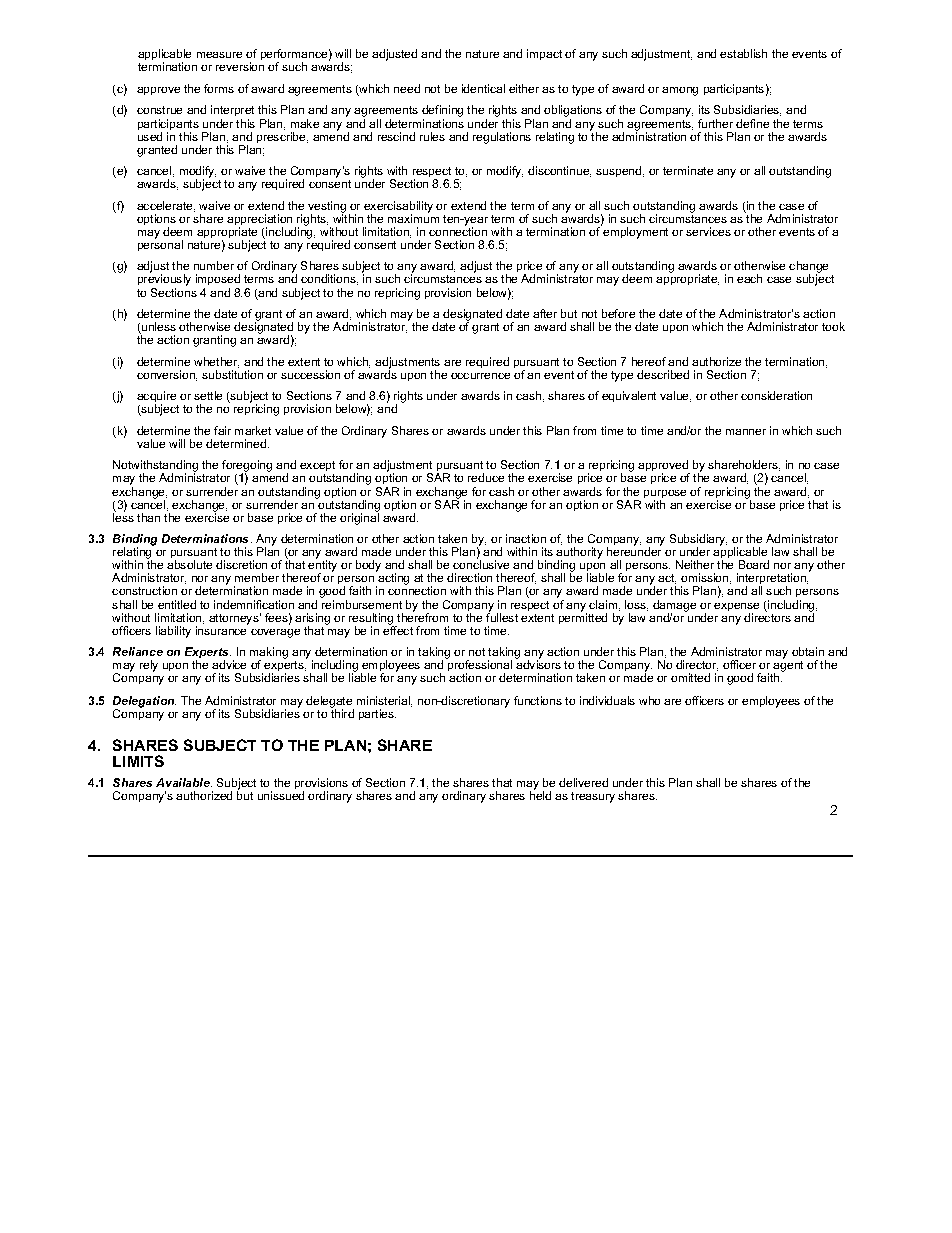  I want to click on Available, so click(184, 782).
